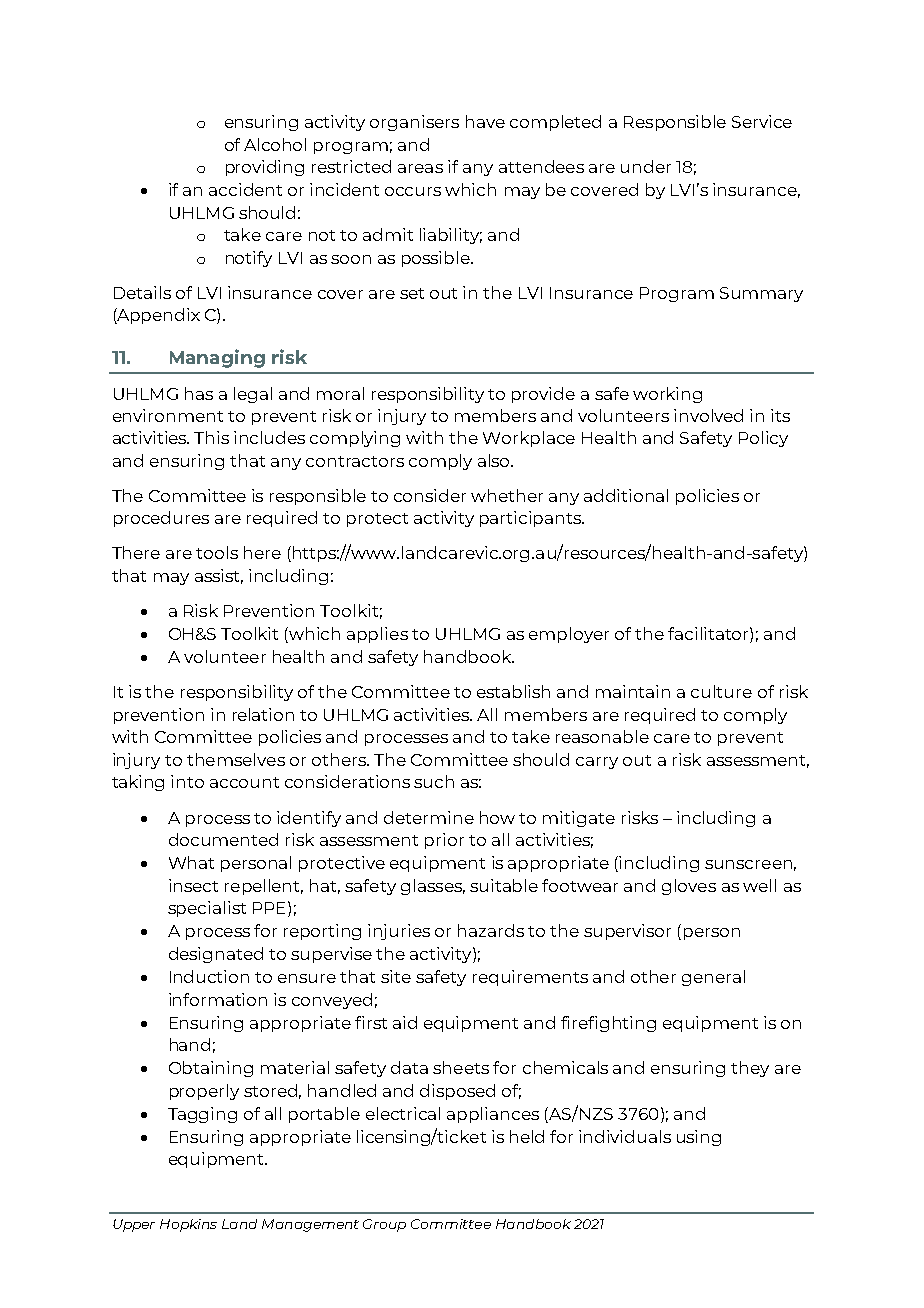  What do you see at coordinates (713, 978) in the image?
I see `general` at bounding box center [713, 978].
